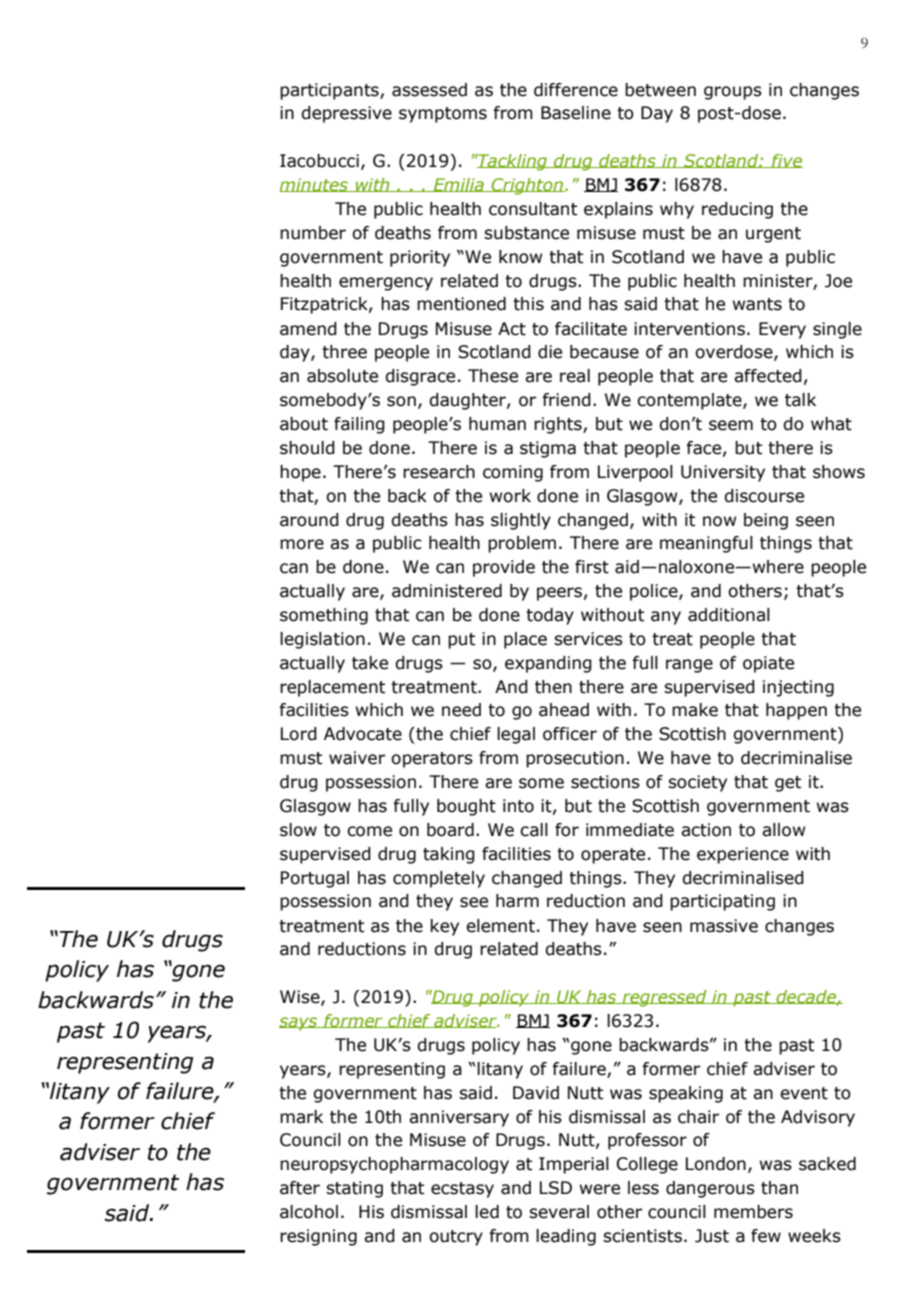 The image size is (924, 1308). I want to click on five, so click(786, 161).
